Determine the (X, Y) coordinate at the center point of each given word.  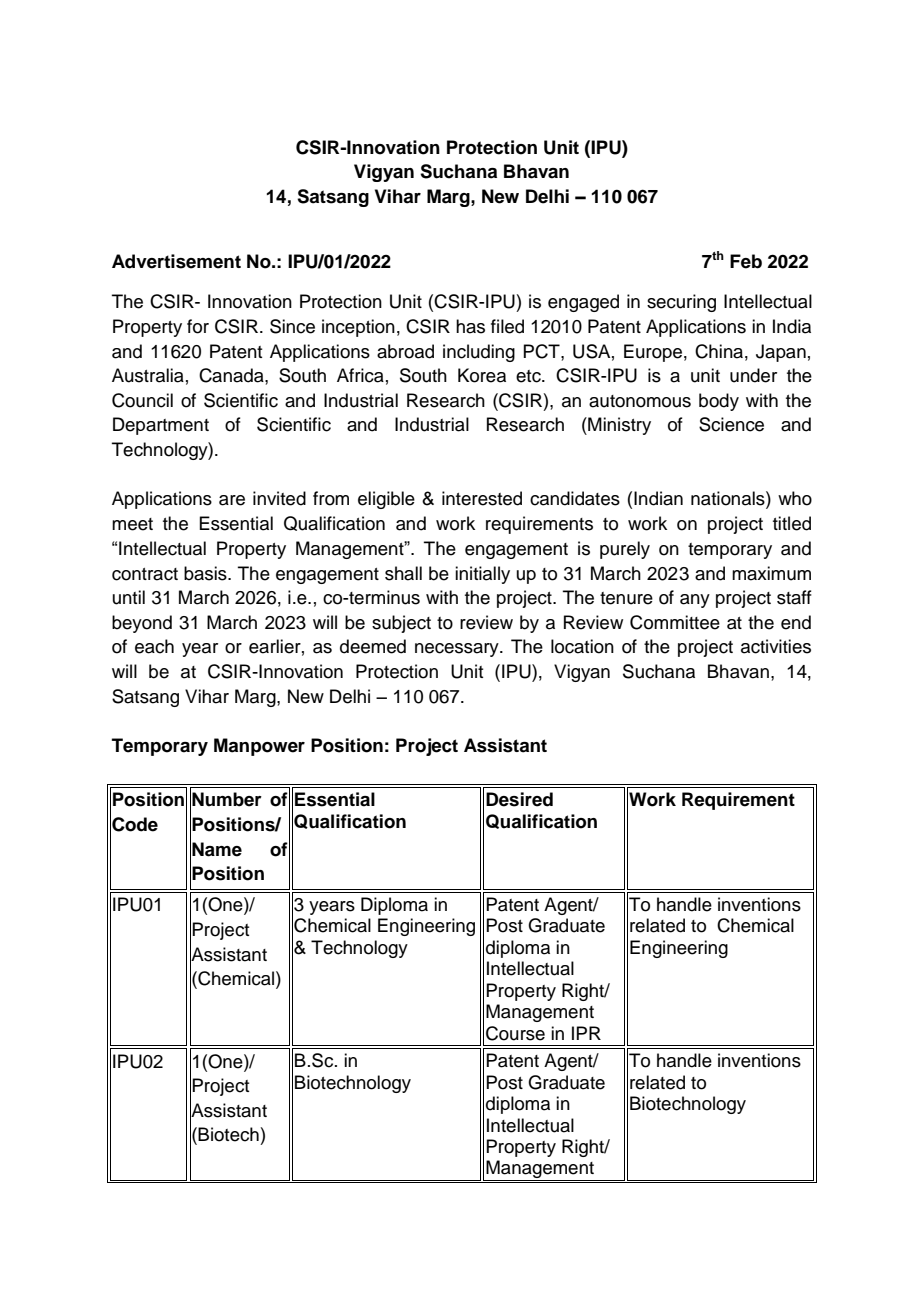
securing (681, 303)
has (470, 326)
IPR (586, 1033)
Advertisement (176, 261)
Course (515, 1033)
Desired (519, 799)
